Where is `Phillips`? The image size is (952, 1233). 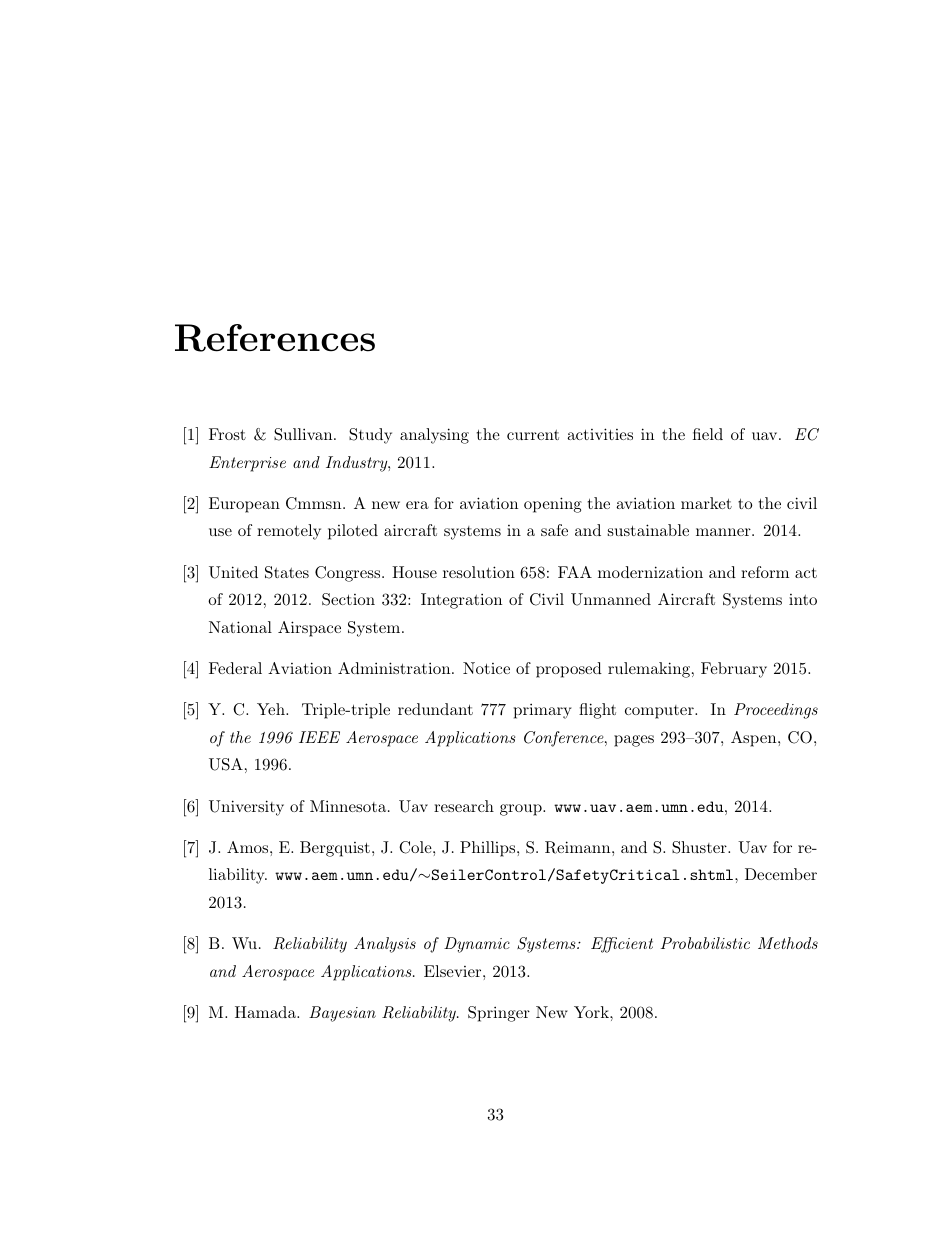
Phillips is located at coordinates (487, 849).
